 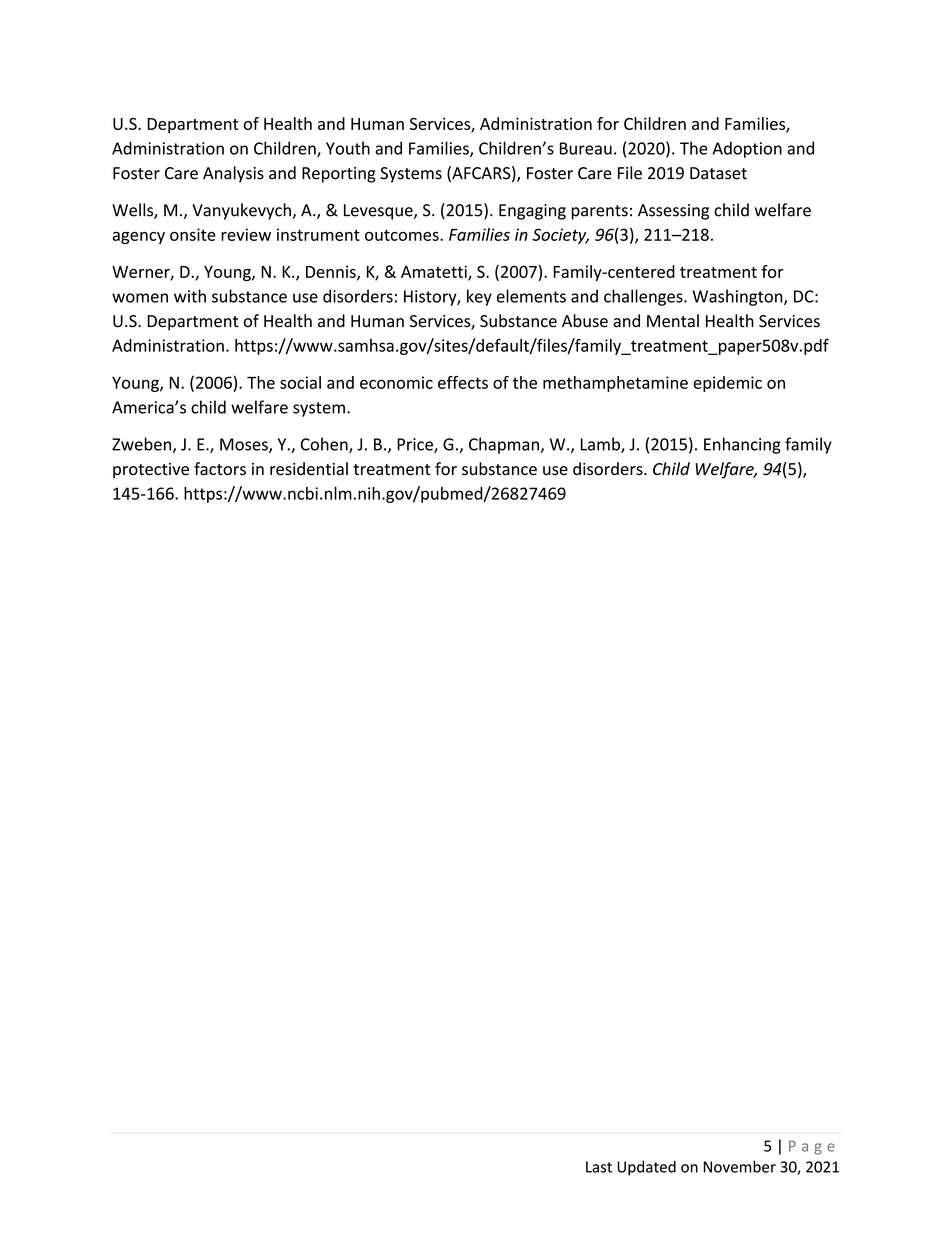 What do you see at coordinates (416, 445) in the screenshot?
I see `Price` at bounding box center [416, 445].
